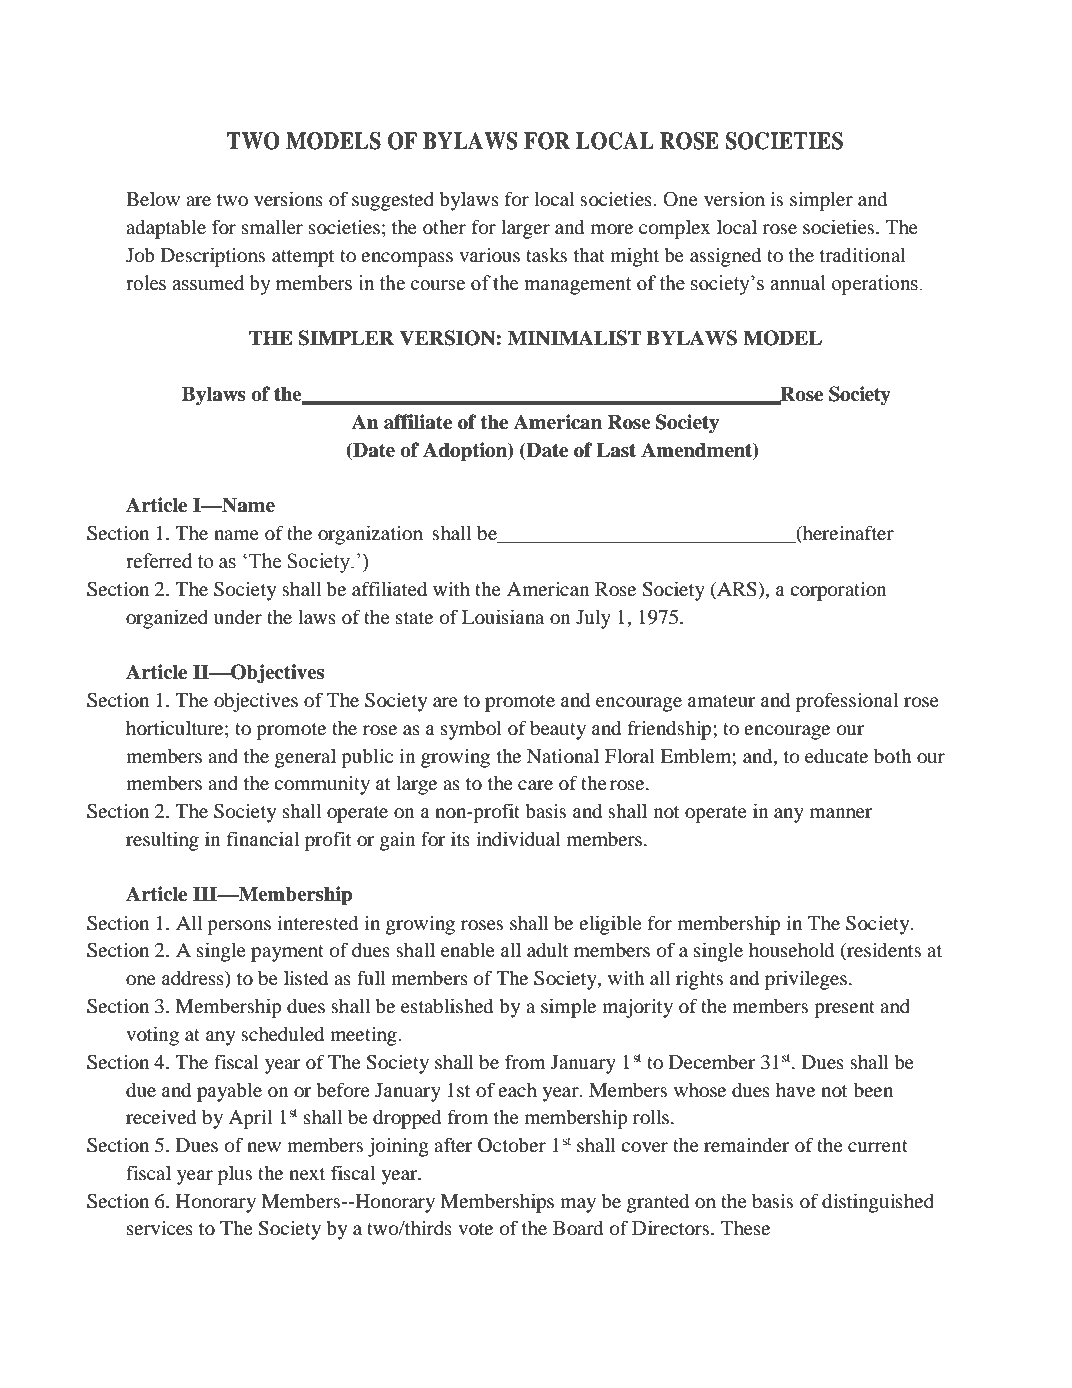 Image resolution: width=1072 pixels, height=1388 pixels. Describe the element at coordinates (235, 1175) in the screenshot. I see `plus` at that location.
